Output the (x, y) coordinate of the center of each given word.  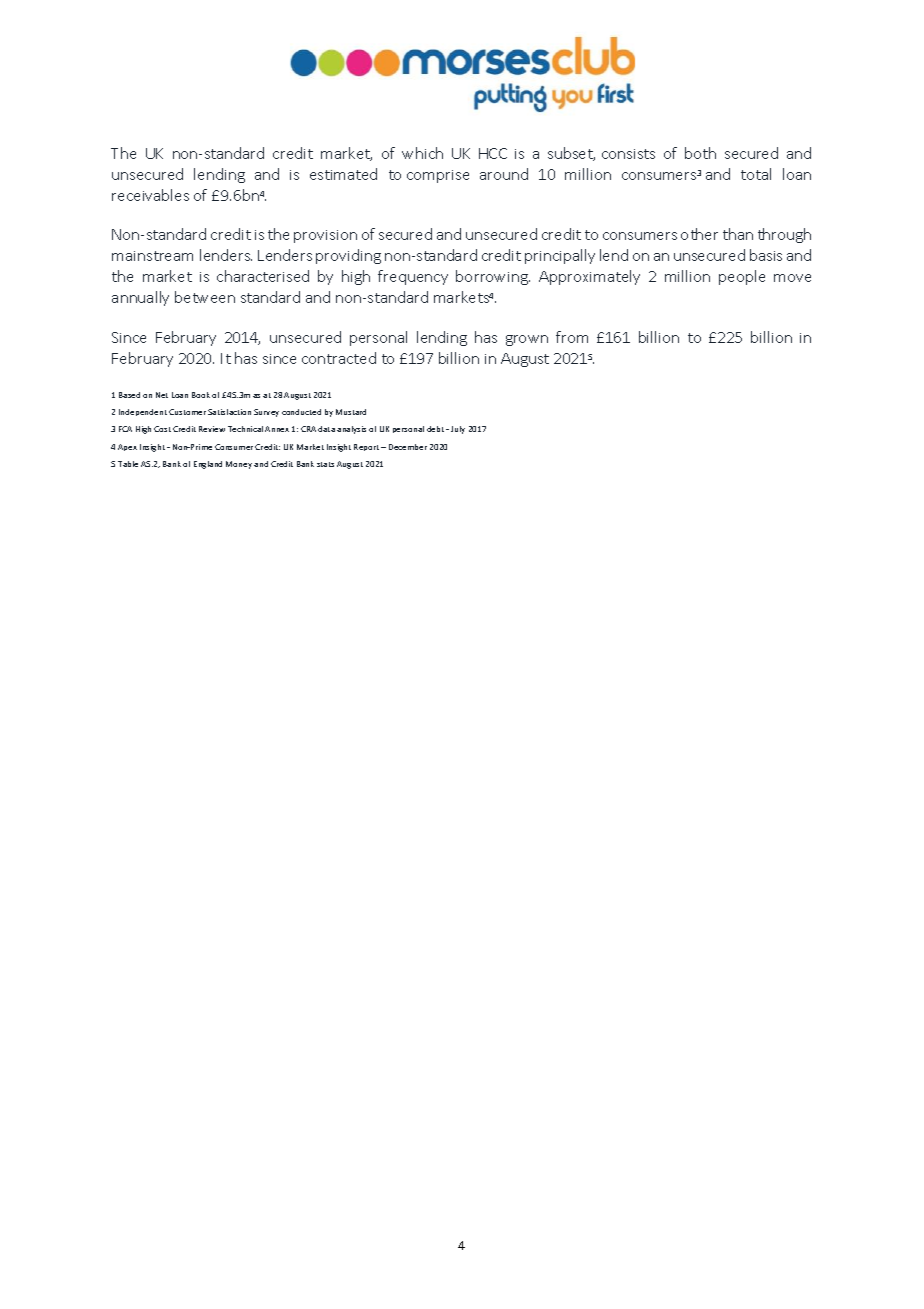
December (408, 447)
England (208, 465)
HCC (493, 153)
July (458, 430)
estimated (343, 174)
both (700, 153)
